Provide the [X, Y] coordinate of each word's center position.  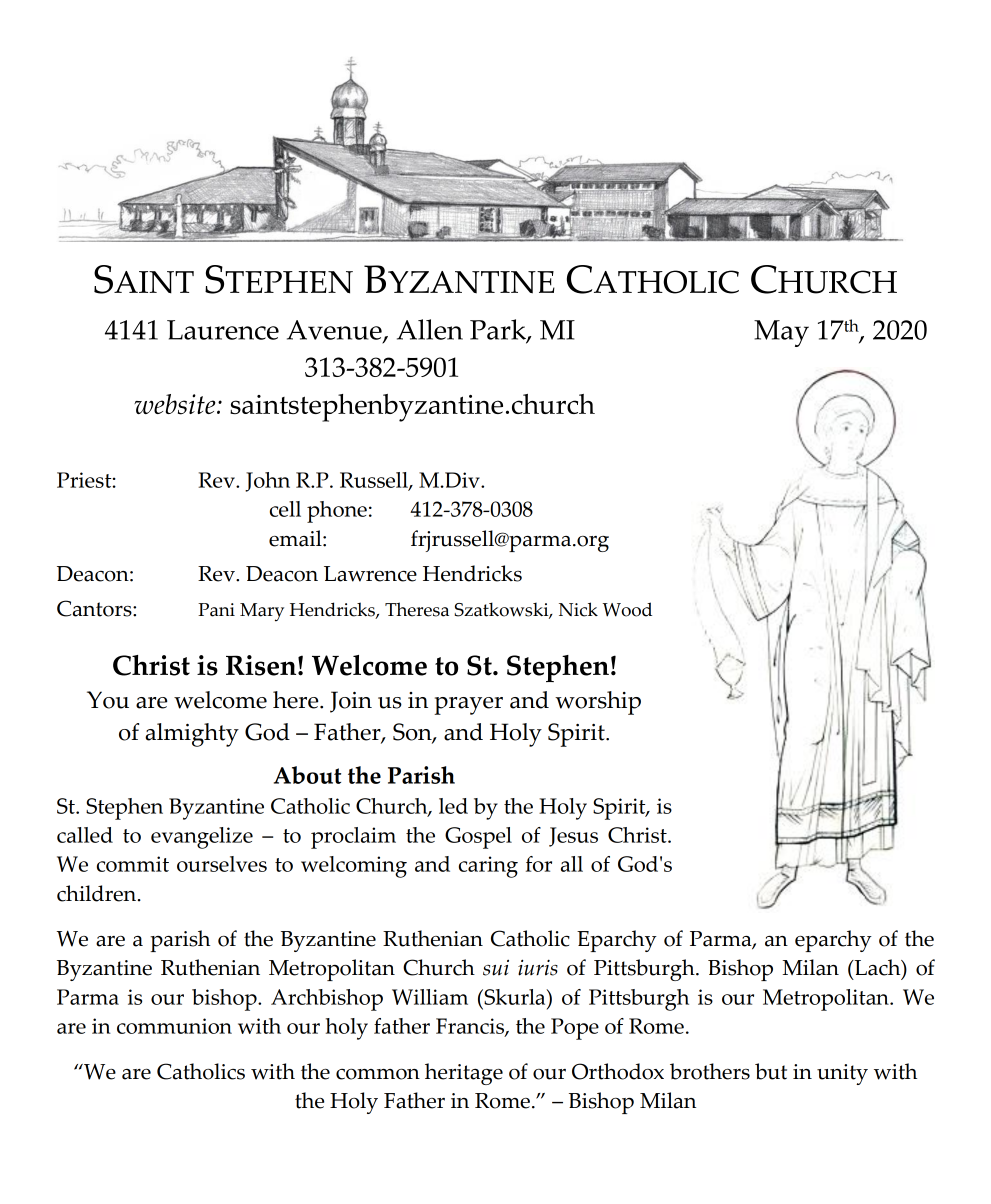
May [781, 333]
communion [174, 1026]
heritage [464, 1074]
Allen [430, 329]
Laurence [223, 330]
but [771, 1071]
